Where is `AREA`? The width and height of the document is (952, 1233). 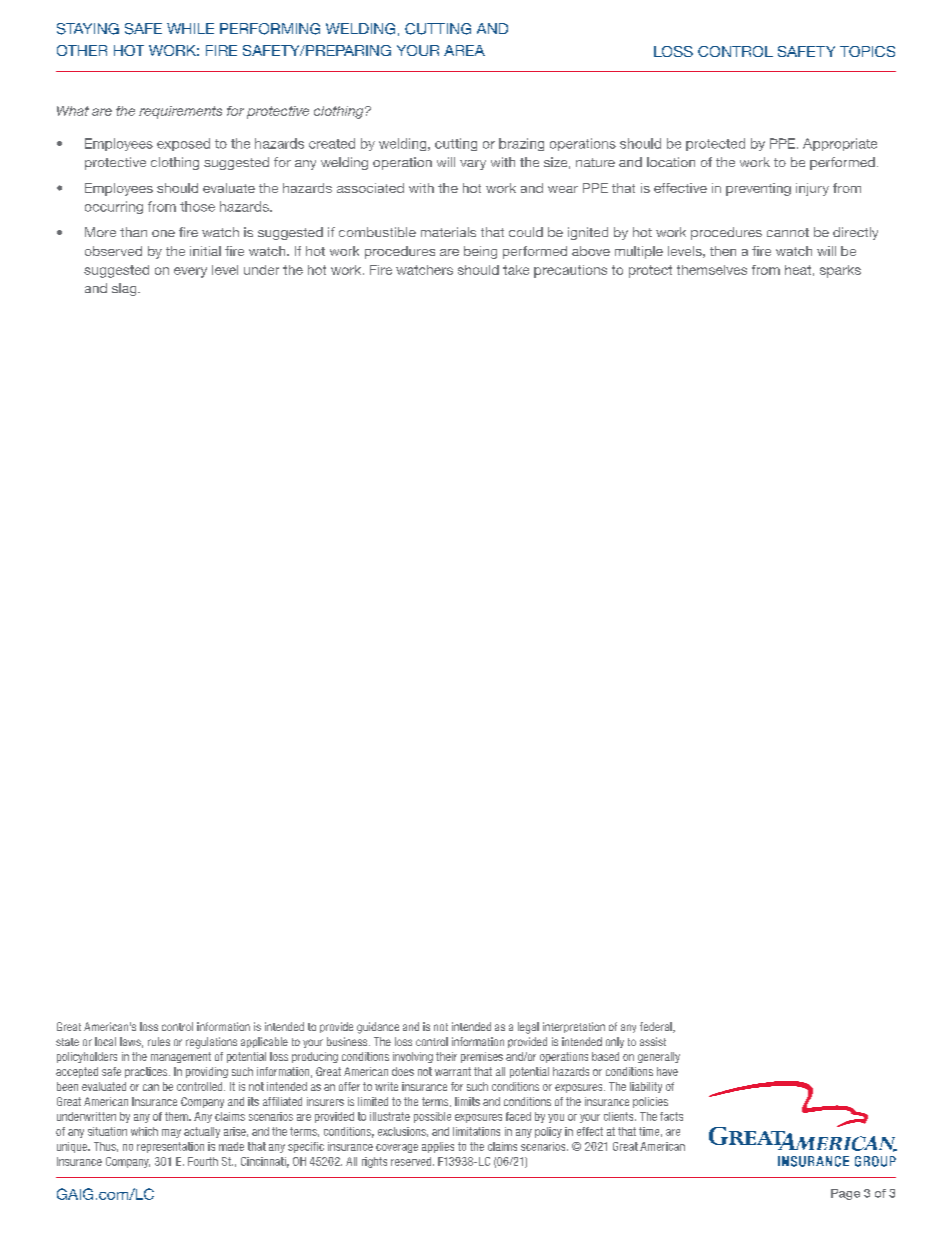 AREA is located at coordinates (464, 50).
